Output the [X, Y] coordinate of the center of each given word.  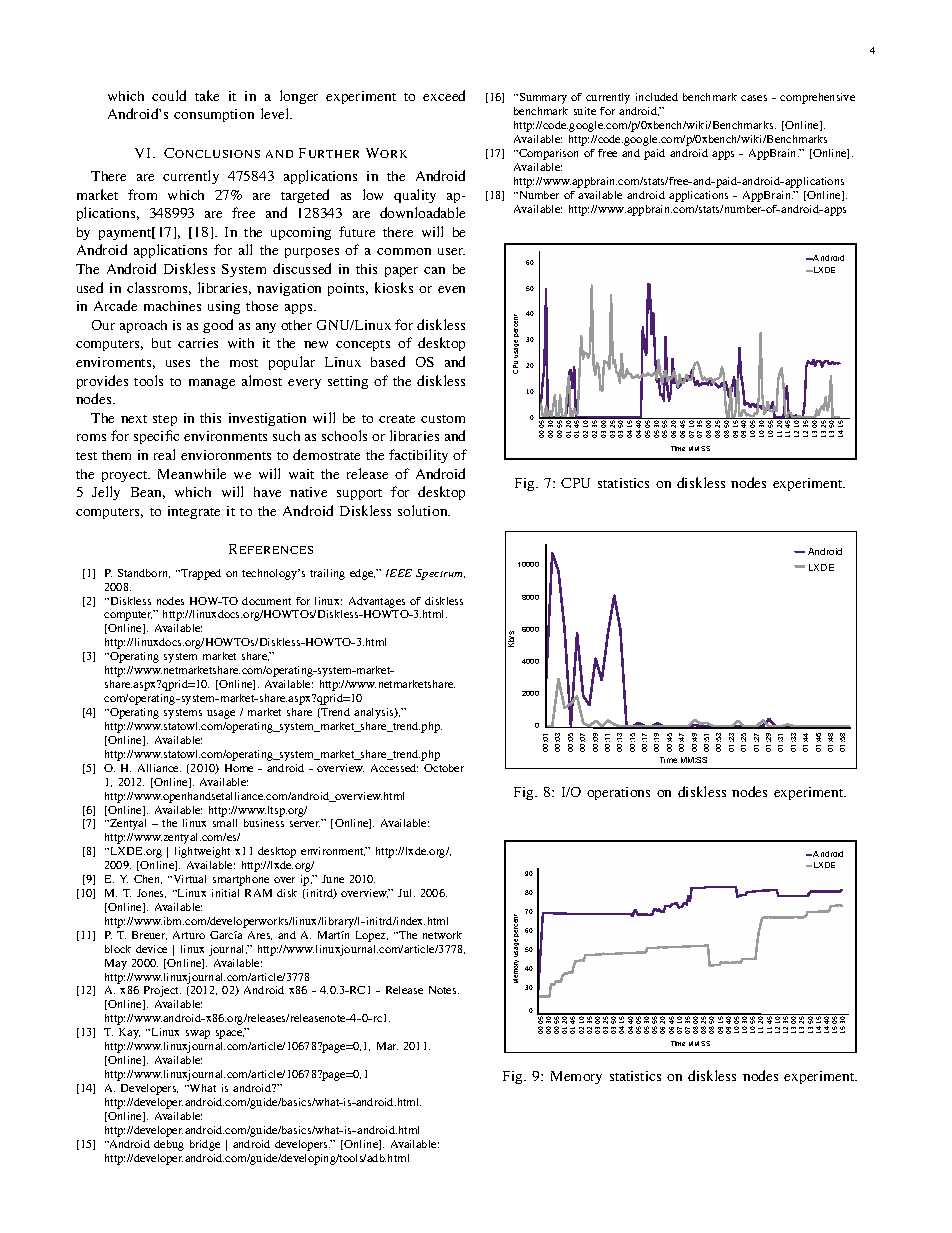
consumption [214, 115]
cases [754, 98]
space [230, 1034]
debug [169, 1145]
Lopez [372, 936]
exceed [444, 95]
